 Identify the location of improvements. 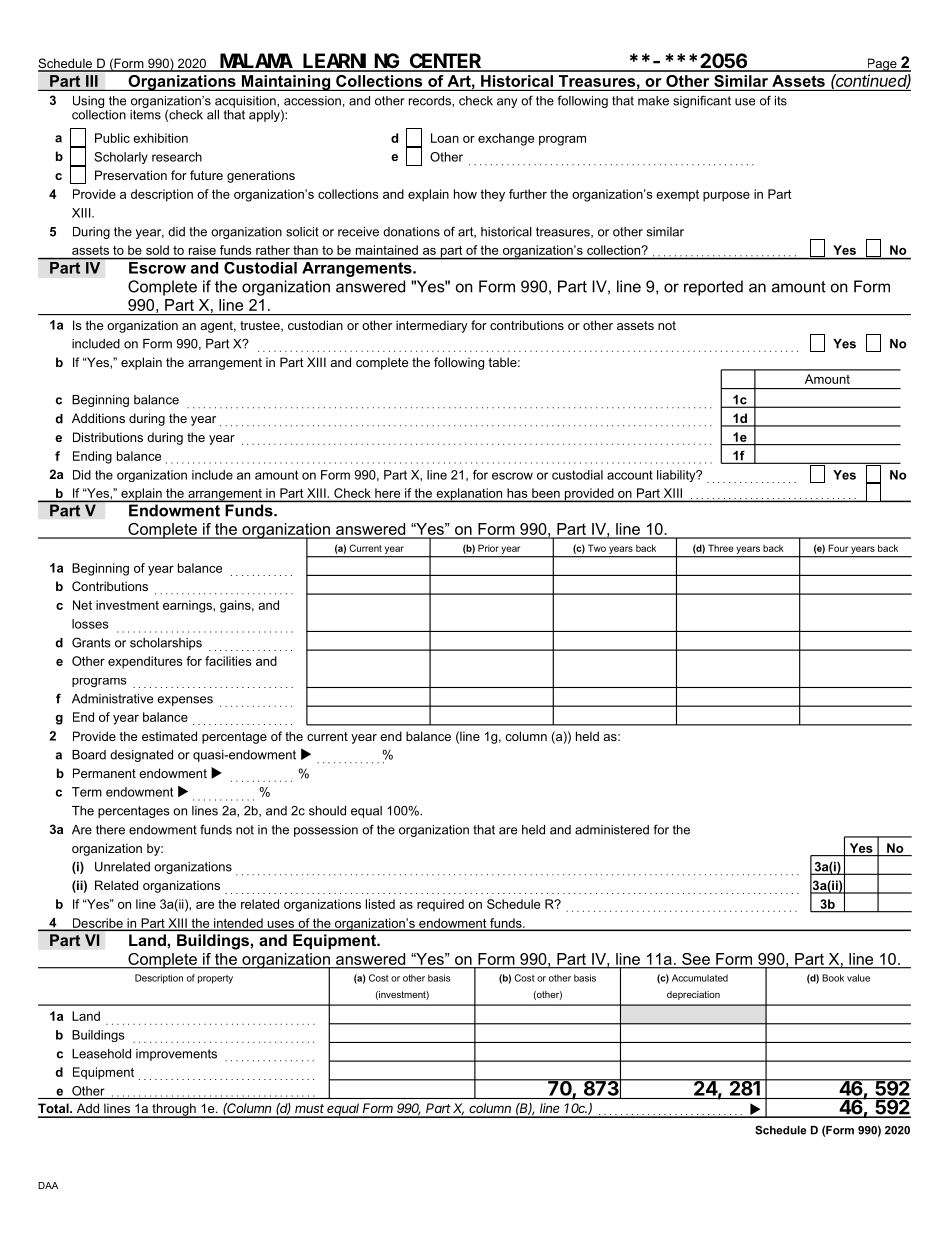
(176, 1055).
